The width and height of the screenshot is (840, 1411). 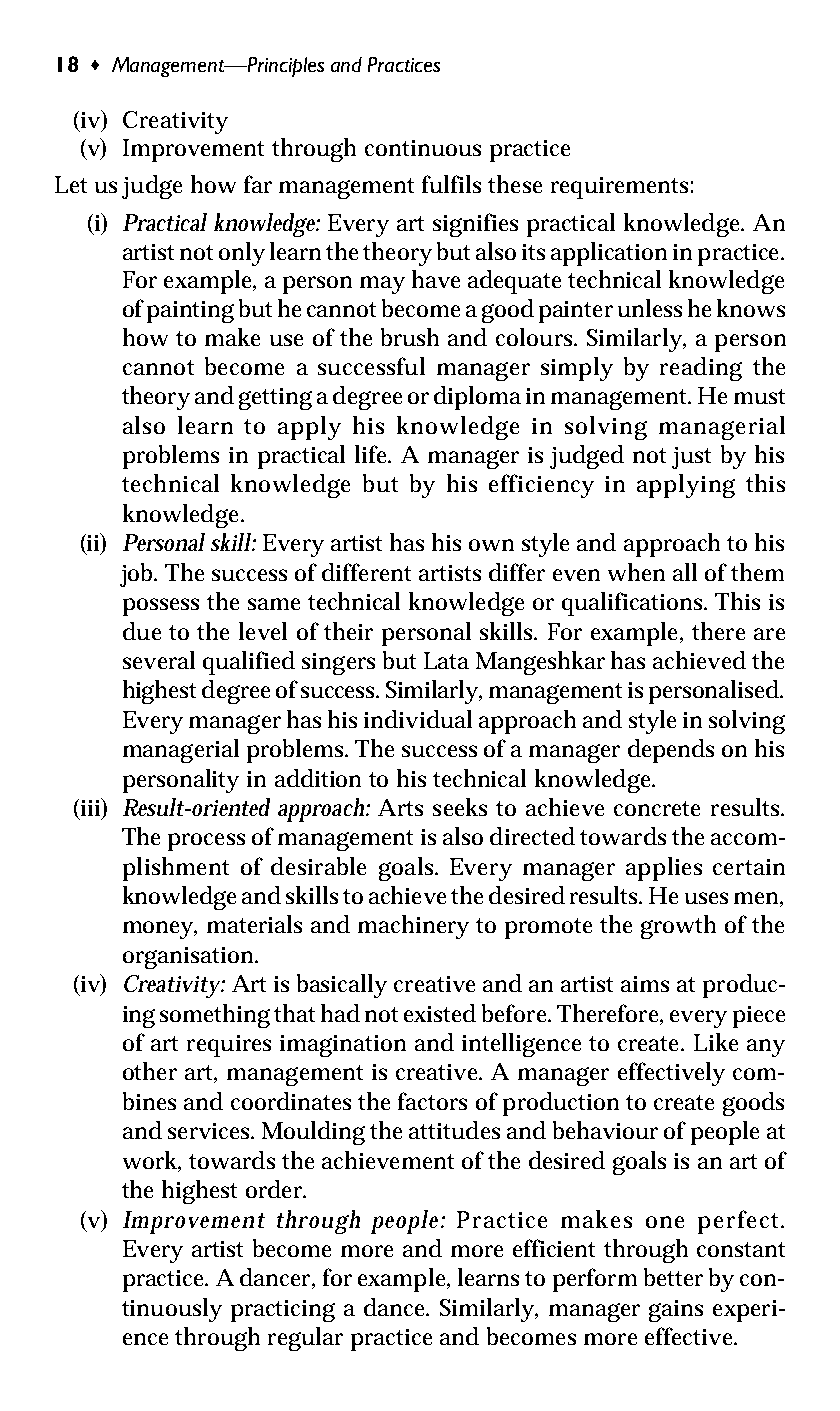 I want to click on own, so click(x=491, y=545).
